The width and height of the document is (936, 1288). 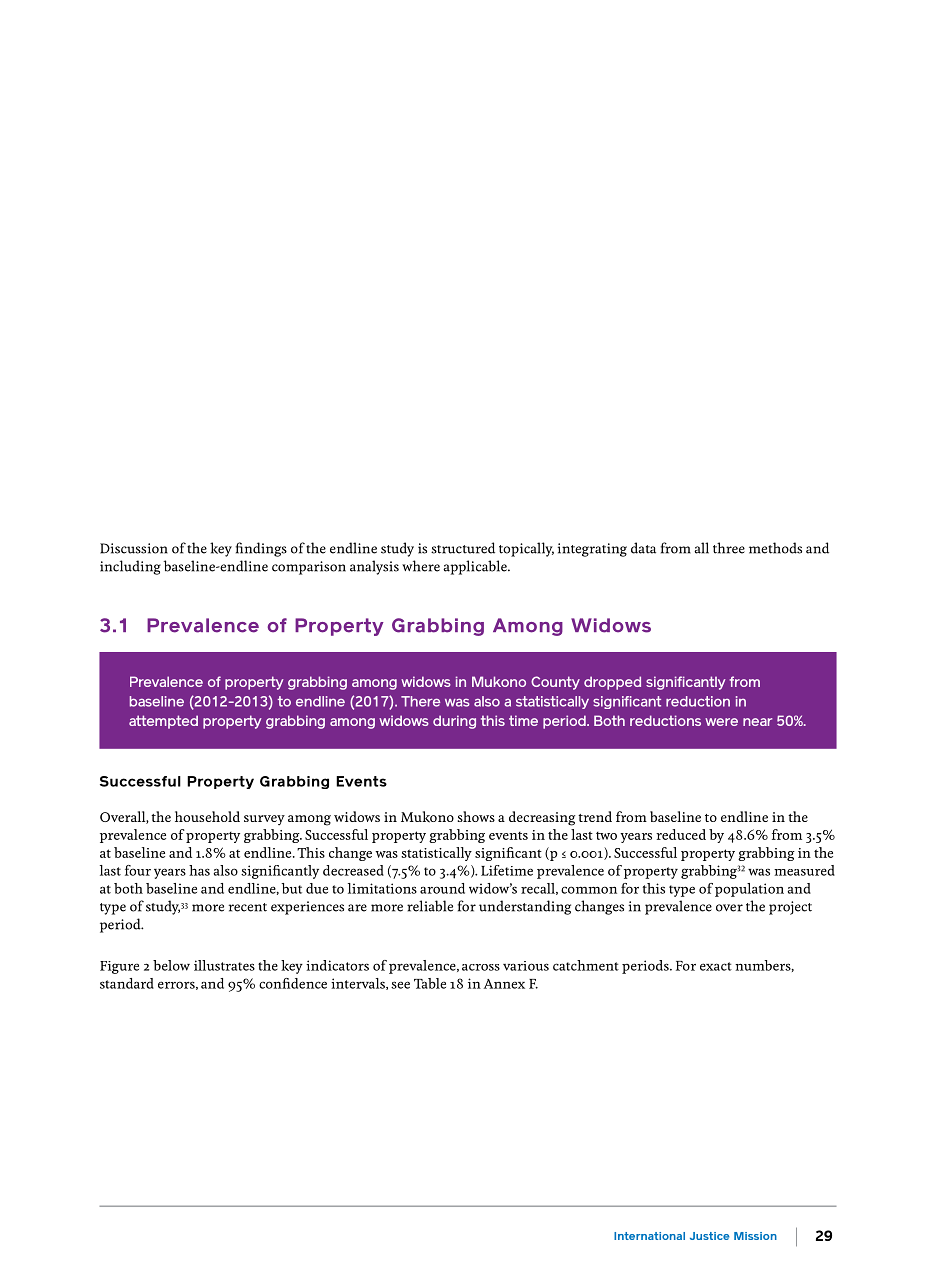 What do you see at coordinates (649, 1236) in the document?
I see `International` at bounding box center [649, 1236].
